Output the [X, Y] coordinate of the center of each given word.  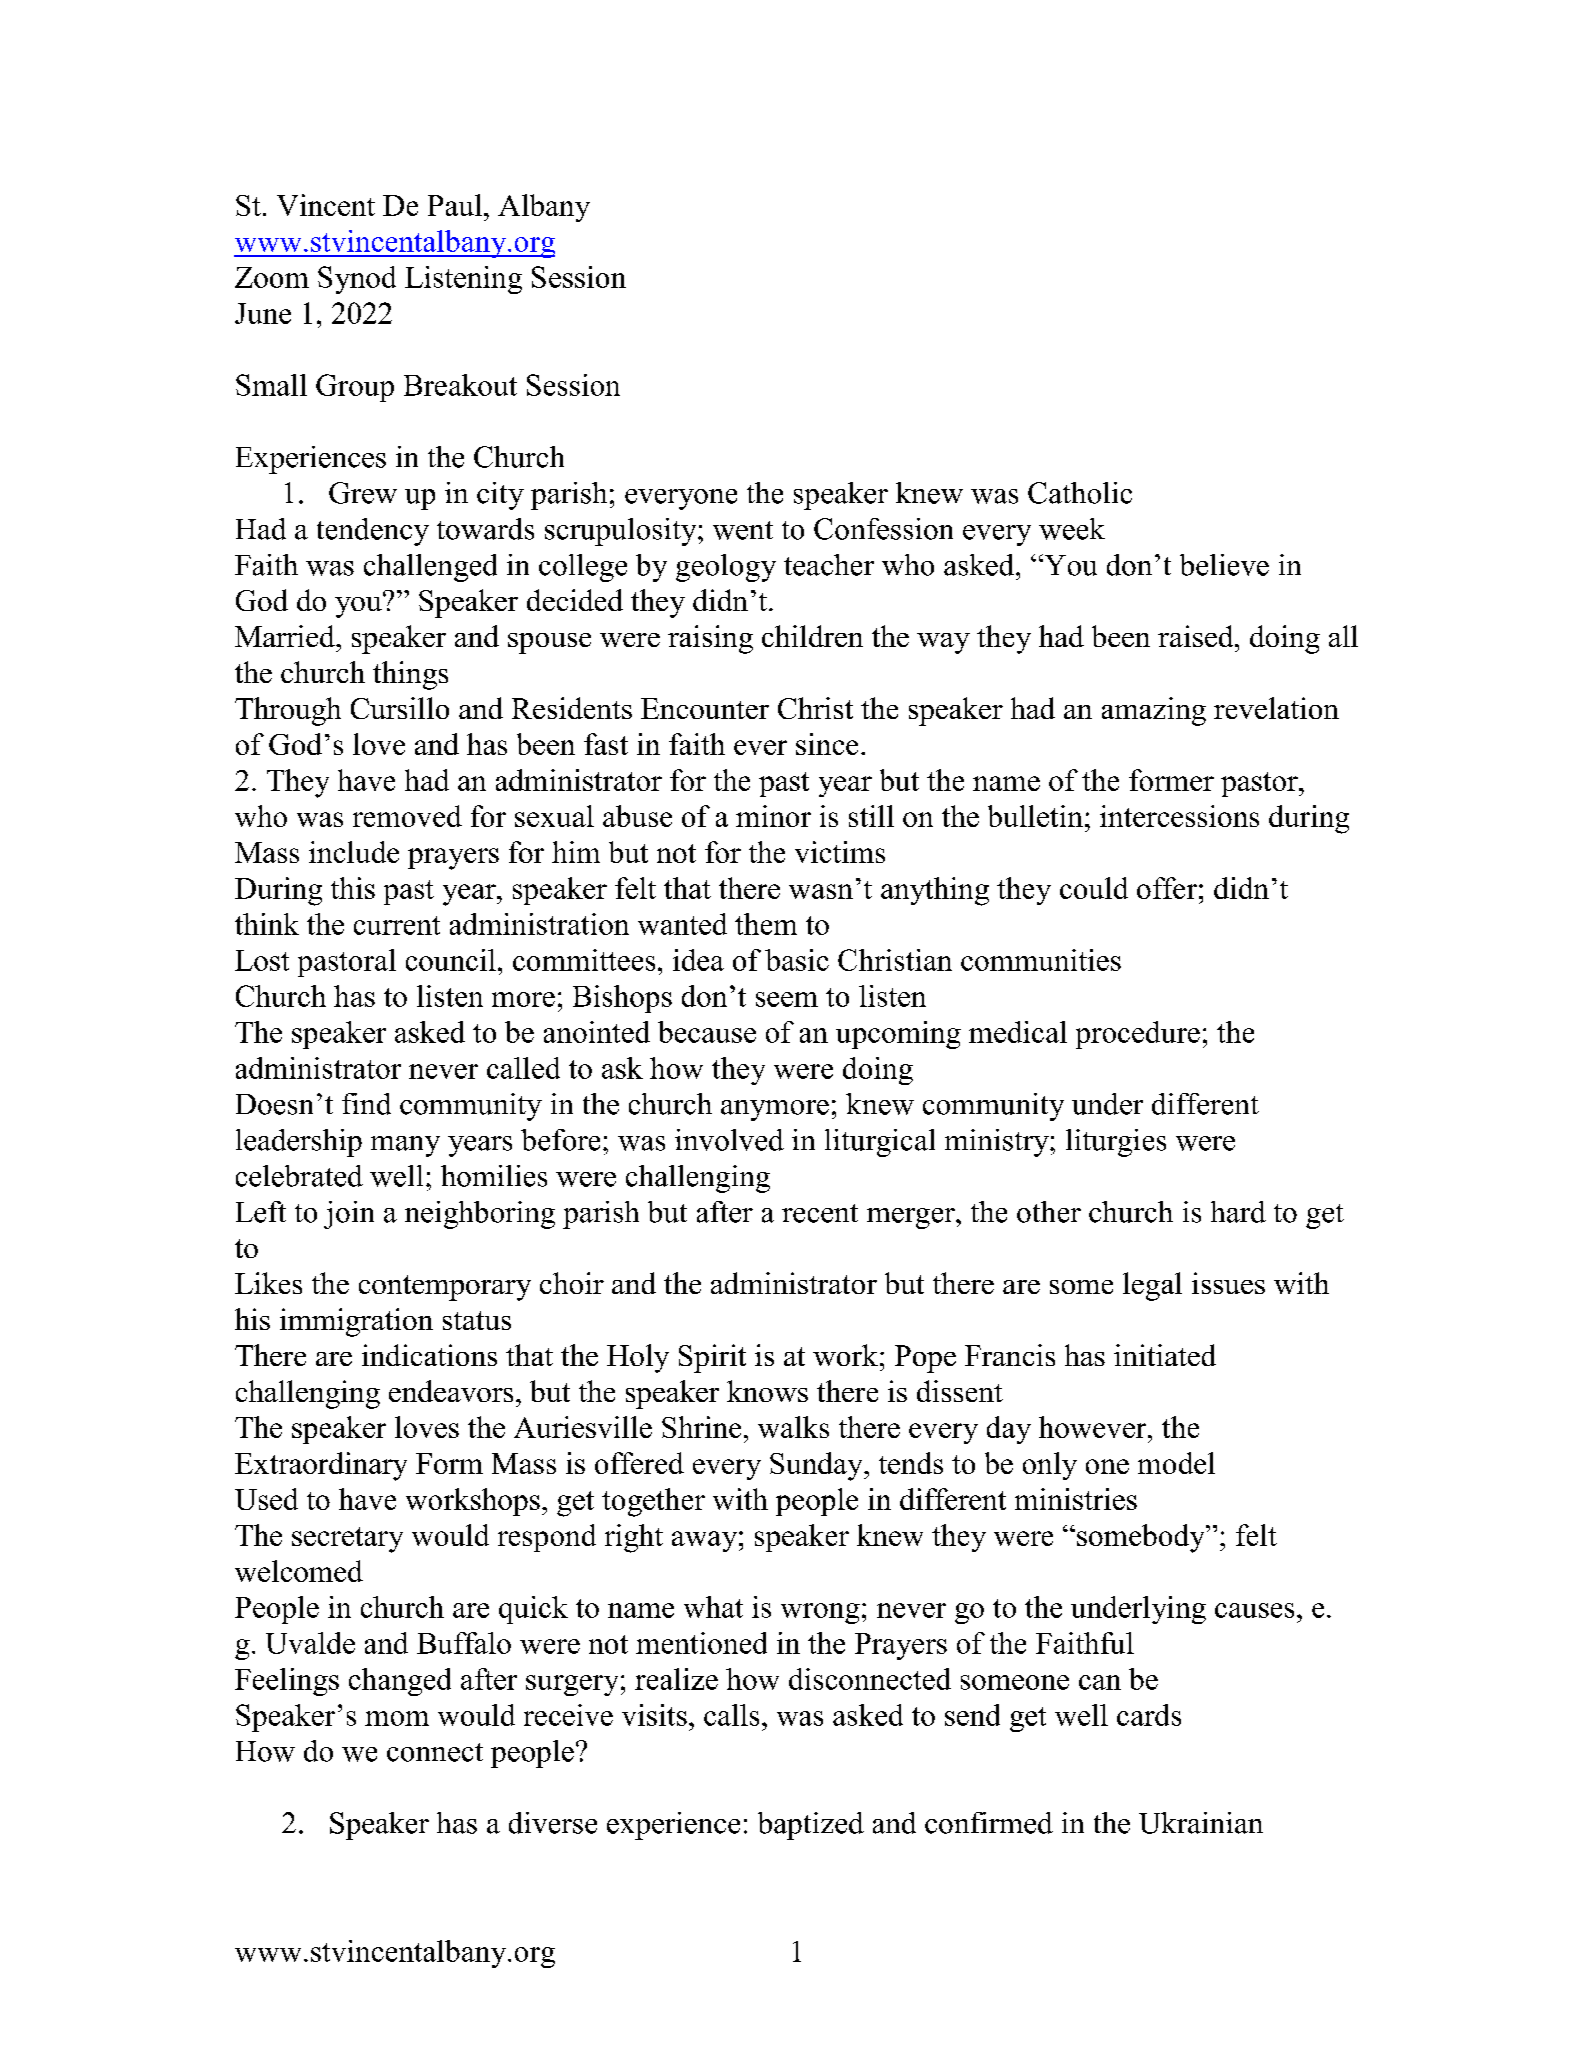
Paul [455, 205]
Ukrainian [1201, 1823]
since [827, 744]
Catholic [1080, 493]
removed [407, 816]
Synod [357, 280]
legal [1152, 1286]
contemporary [445, 1288]
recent [820, 1213]
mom [397, 1718]
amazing [1154, 711]
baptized [811, 1826]
